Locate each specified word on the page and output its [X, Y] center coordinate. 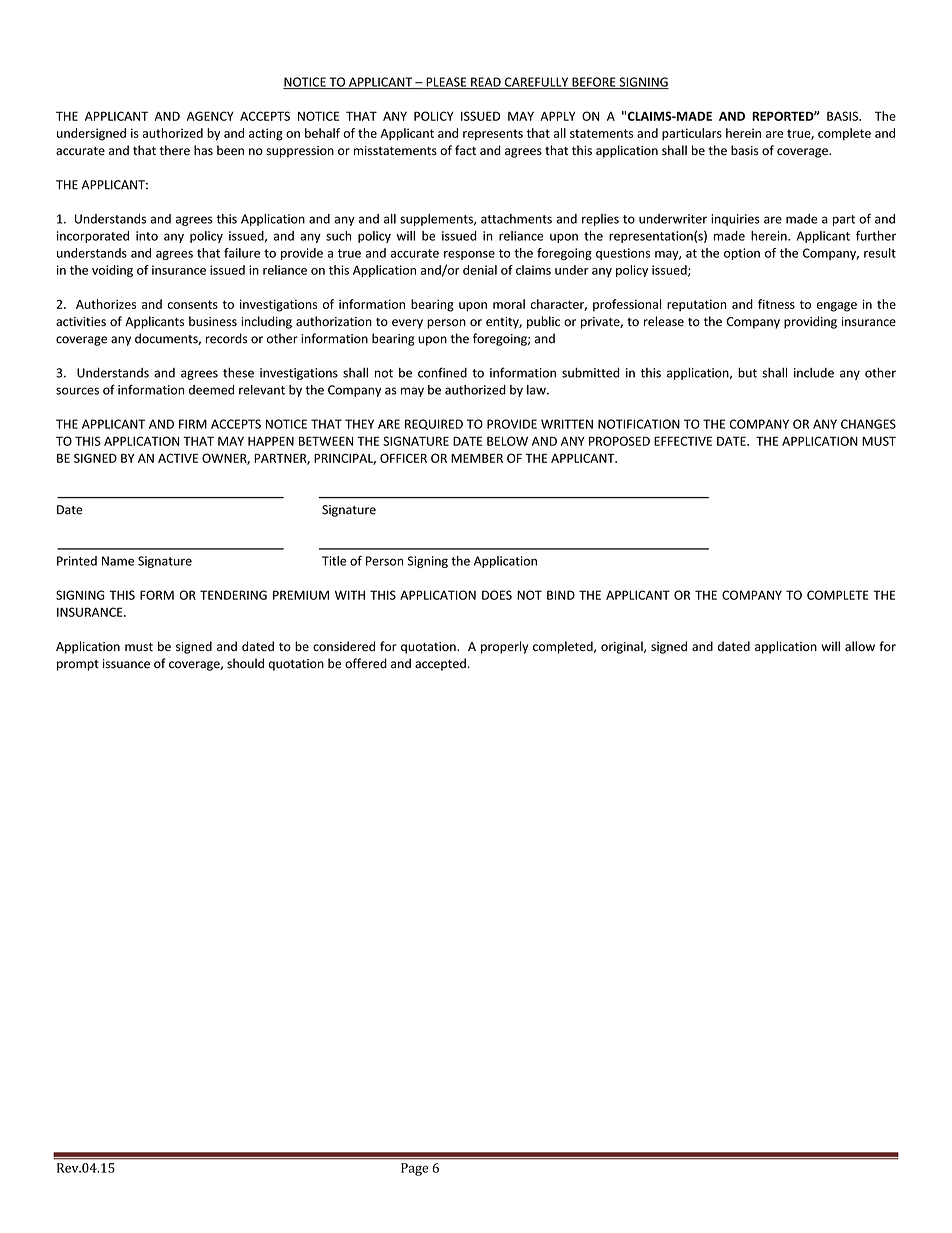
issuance [126, 664]
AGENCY [210, 116]
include [814, 373]
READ [486, 83]
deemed [211, 390]
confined [442, 372]
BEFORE [594, 83]
